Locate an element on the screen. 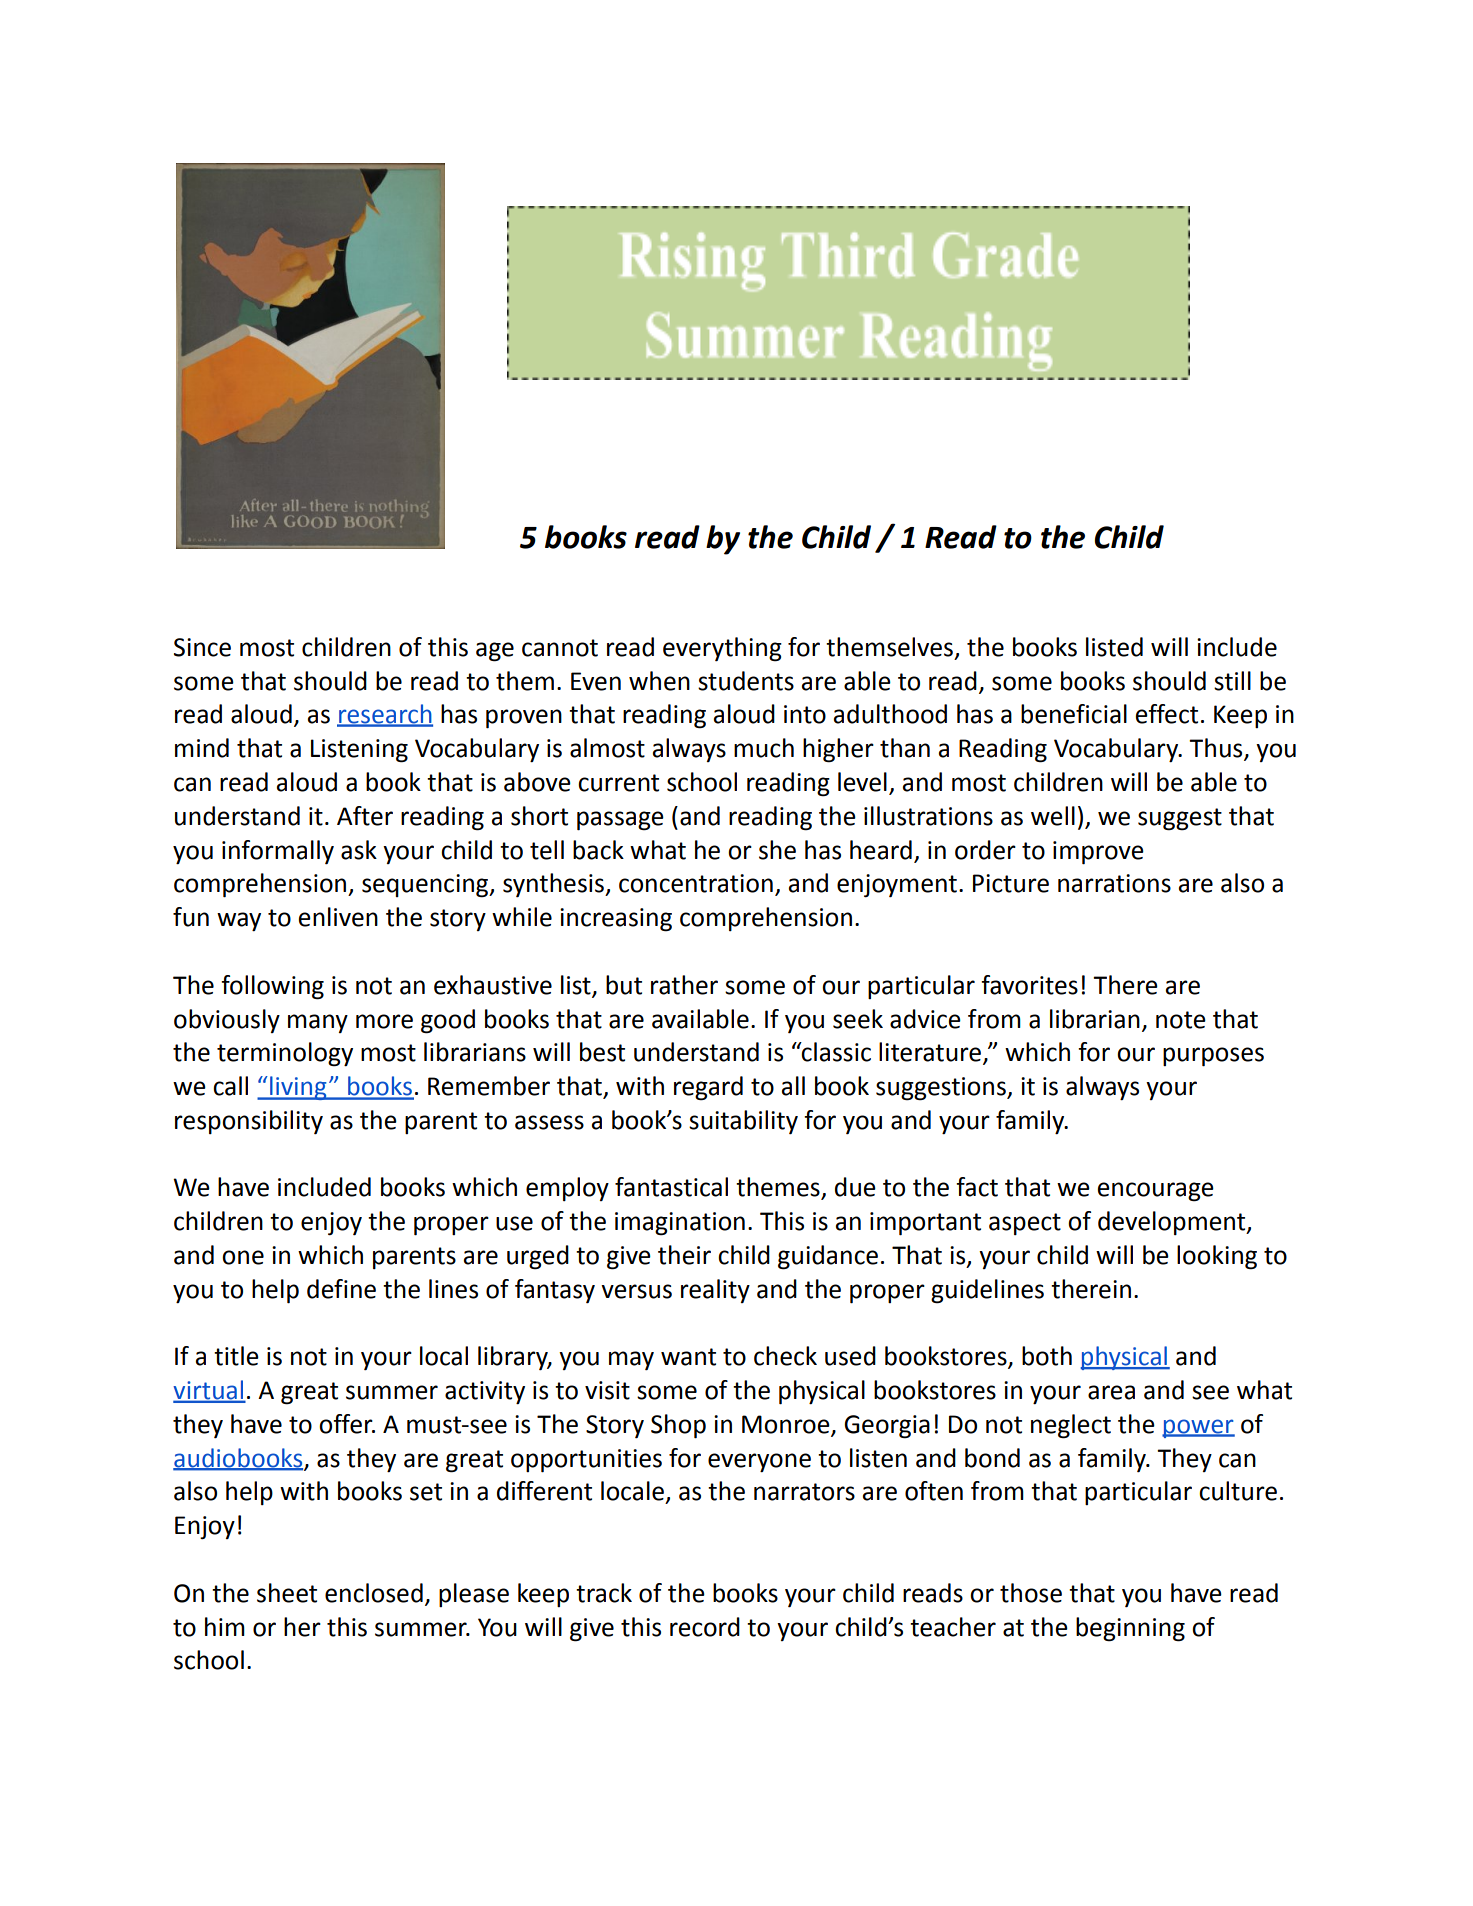  responsibility is located at coordinates (249, 1122).
